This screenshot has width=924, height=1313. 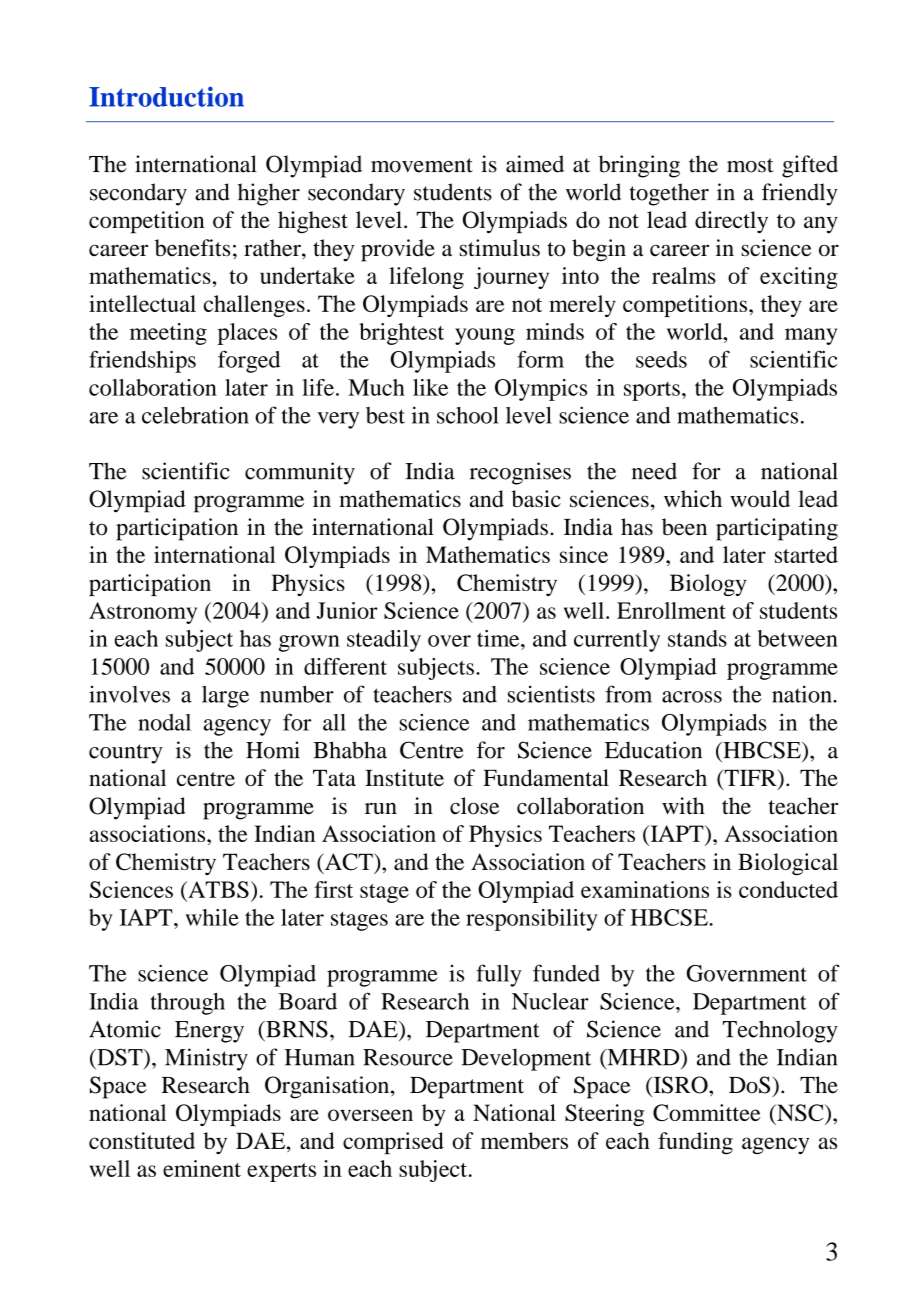 What do you see at coordinates (750, 165) in the screenshot?
I see `most` at bounding box center [750, 165].
